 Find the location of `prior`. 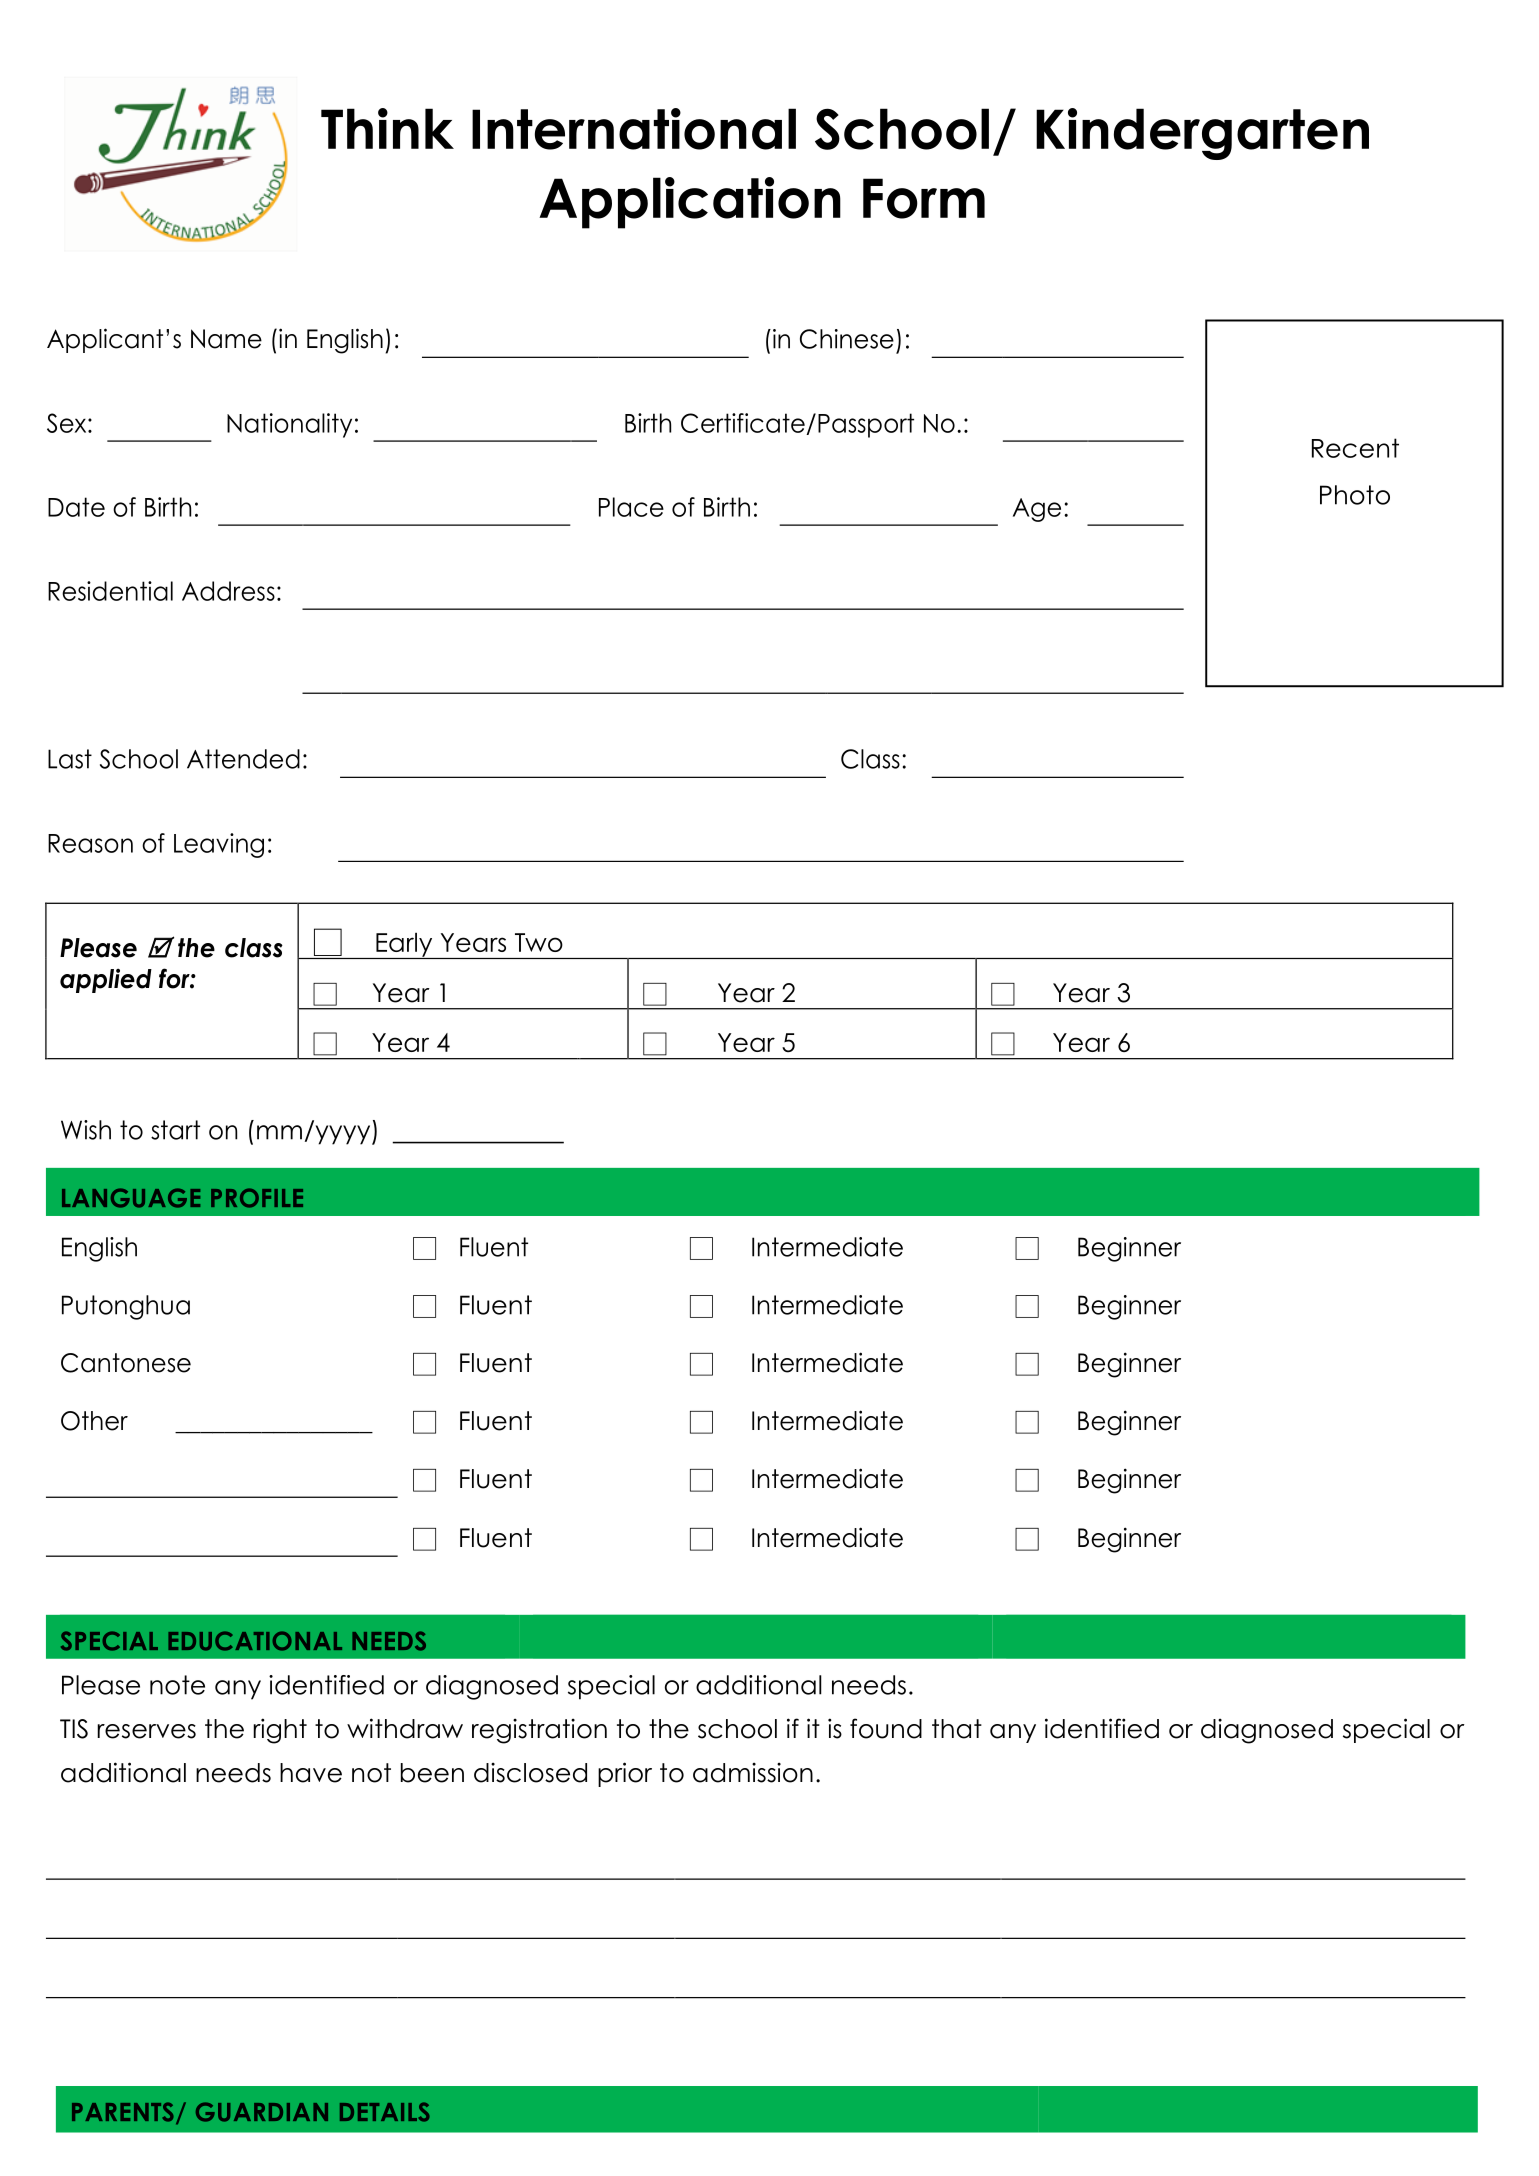

prior is located at coordinates (625, 1774).
